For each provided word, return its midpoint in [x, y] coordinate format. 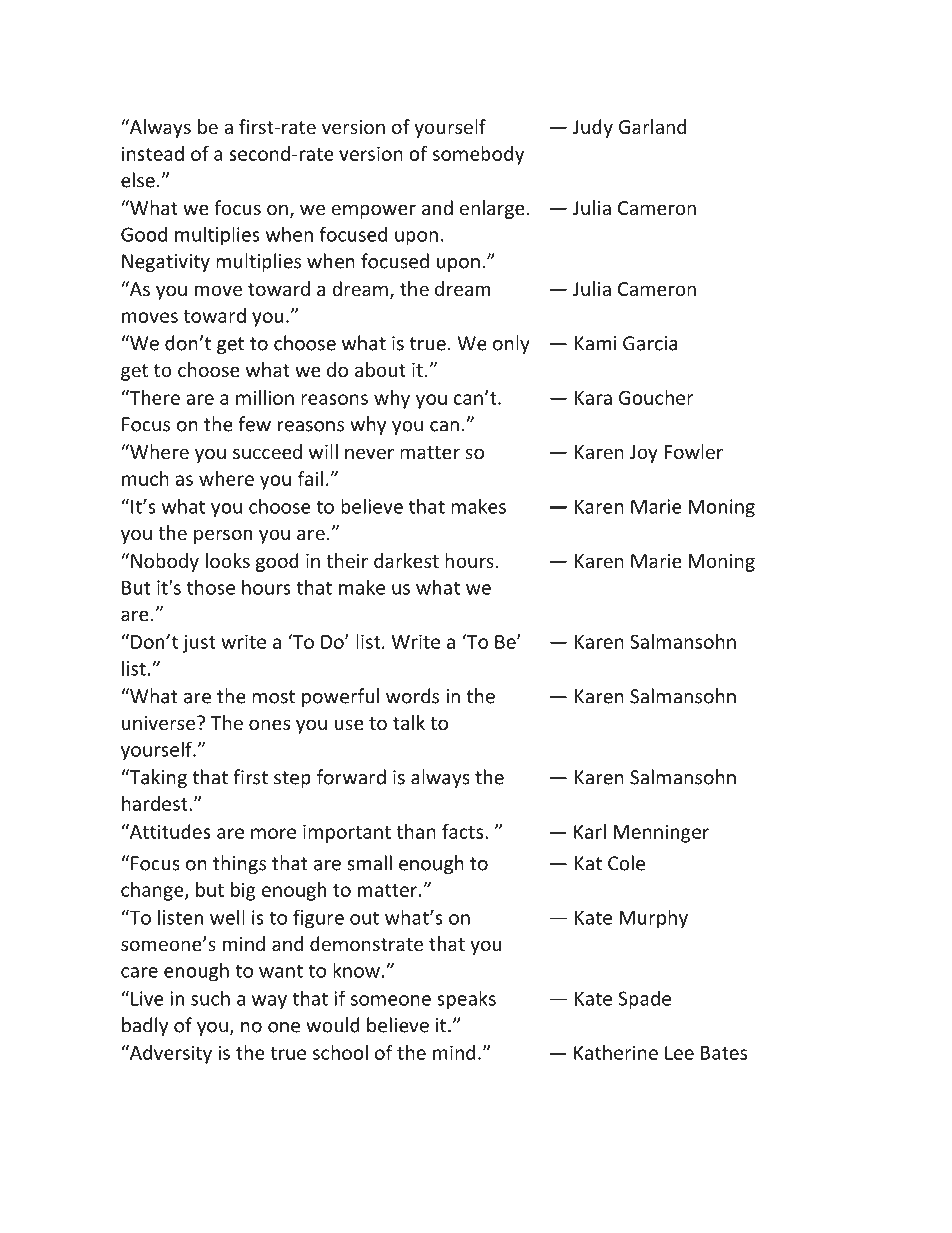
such [210, 998]
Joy [644, 454]
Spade [644, 1000]
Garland [652, 126]
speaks [466, 1000]
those [211, 587]
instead [153, 153]
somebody [478, 155]
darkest [406, 560]
